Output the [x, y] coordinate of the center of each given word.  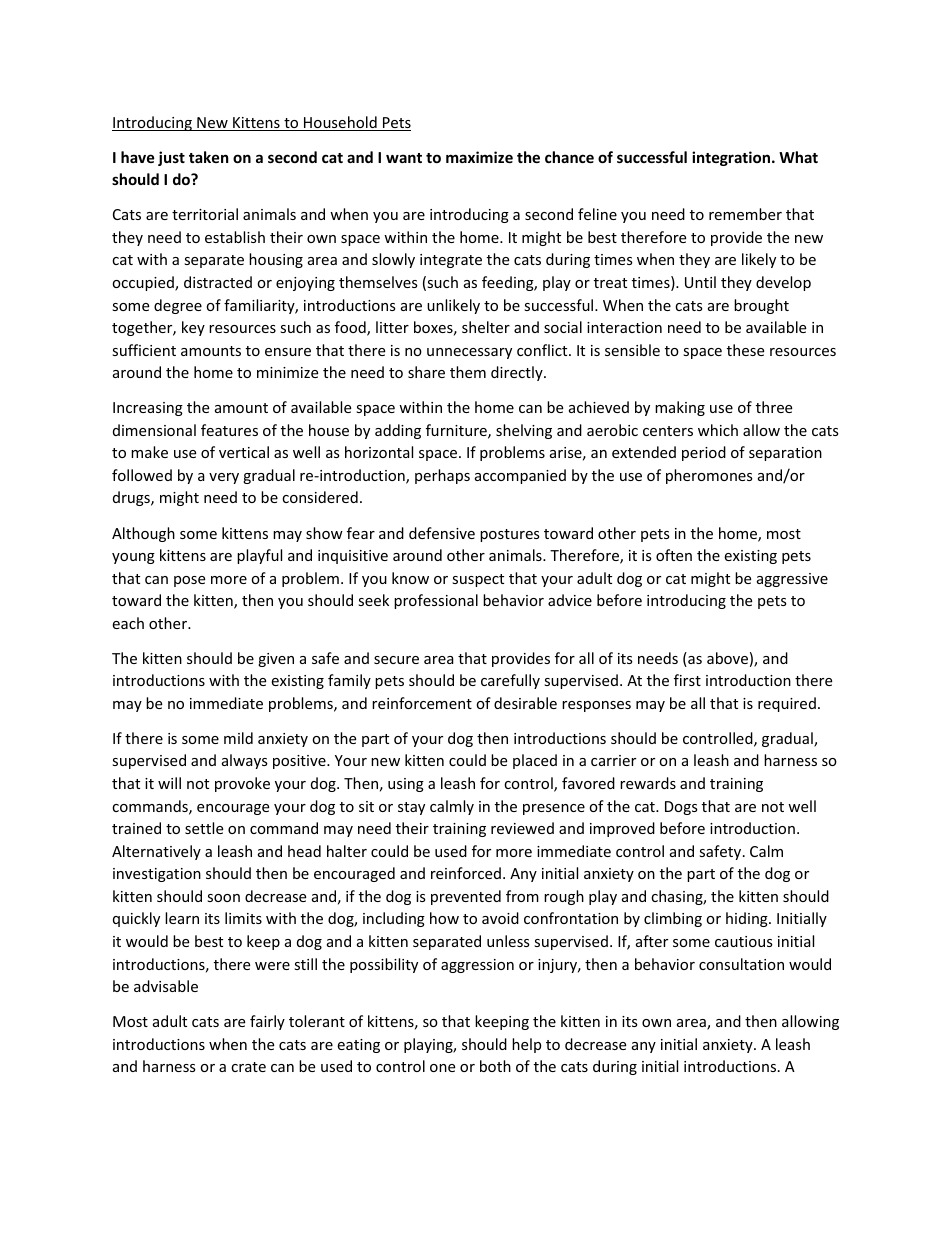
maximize [479, 157]
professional [436, 601]
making [680, 408]
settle [204, 828]
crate [248, 1067]
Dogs [681, 808]
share [426, 372]
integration [732, 158]
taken [209, 157]
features [229, 430]
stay [411, 808]
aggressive [792, 580]
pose [189, 581]
